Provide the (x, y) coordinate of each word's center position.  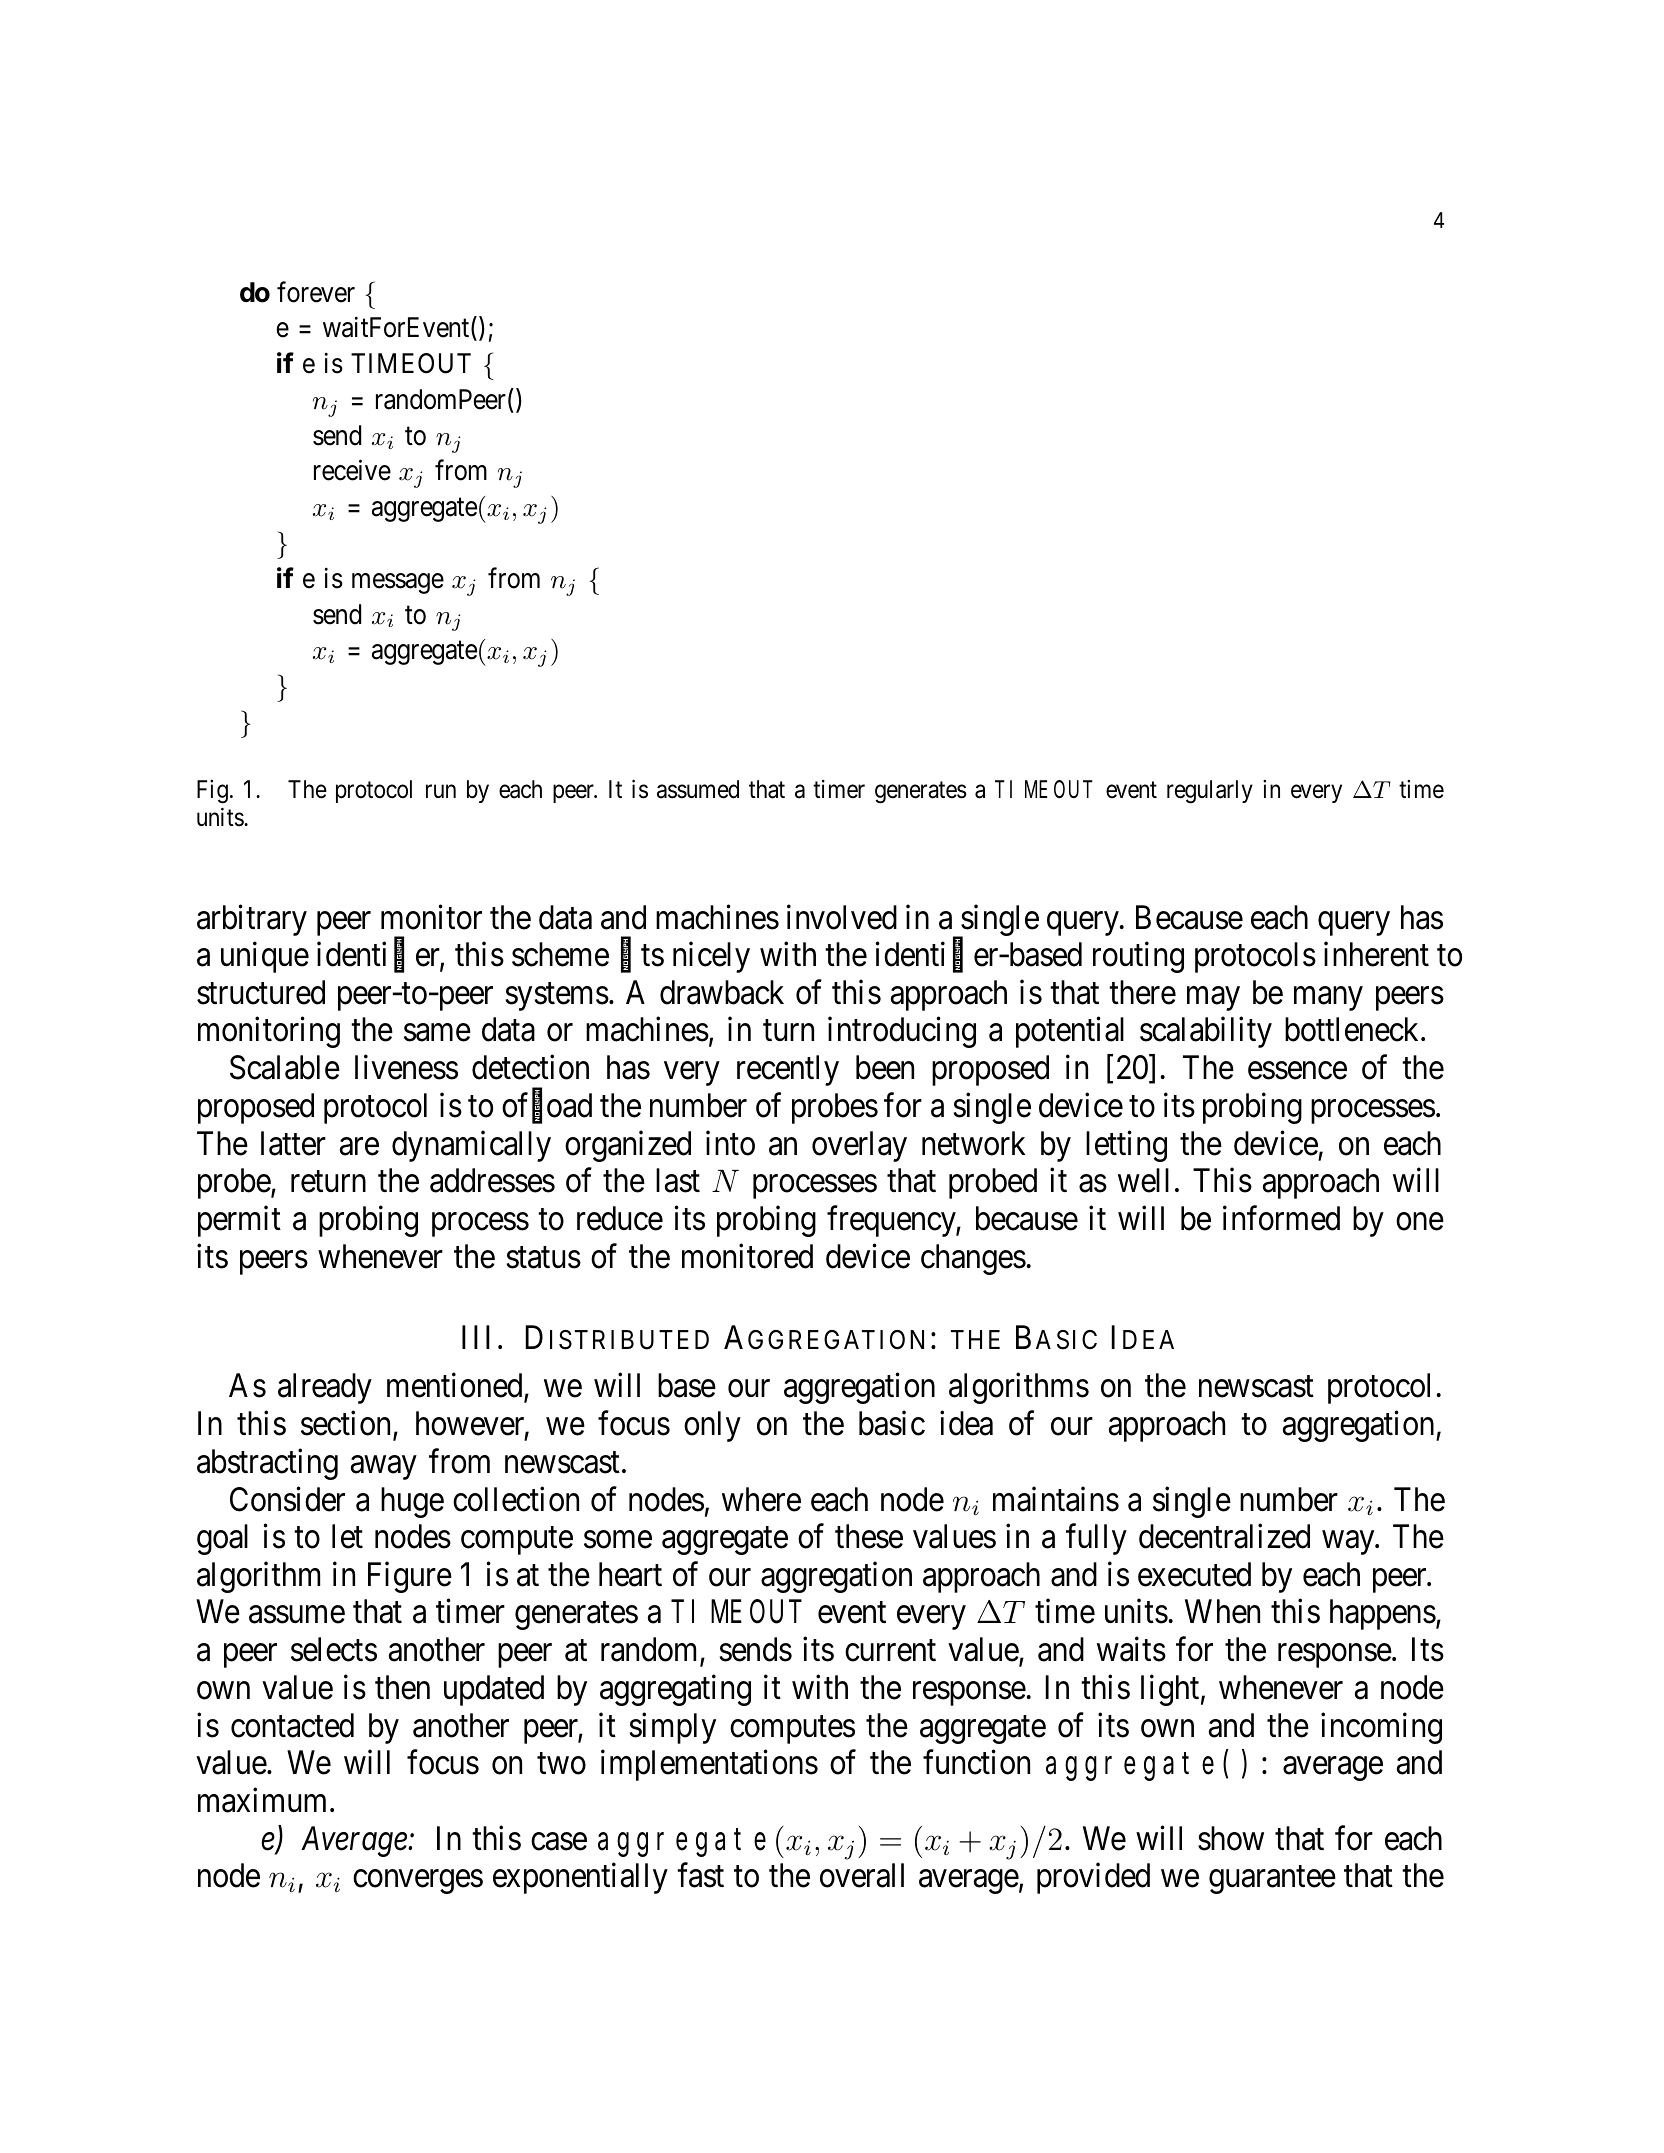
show (1231, 1838)
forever (316, 292)
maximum (262, 1800)
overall (862, 1875)
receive (352, 470)
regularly (1210, 792)
